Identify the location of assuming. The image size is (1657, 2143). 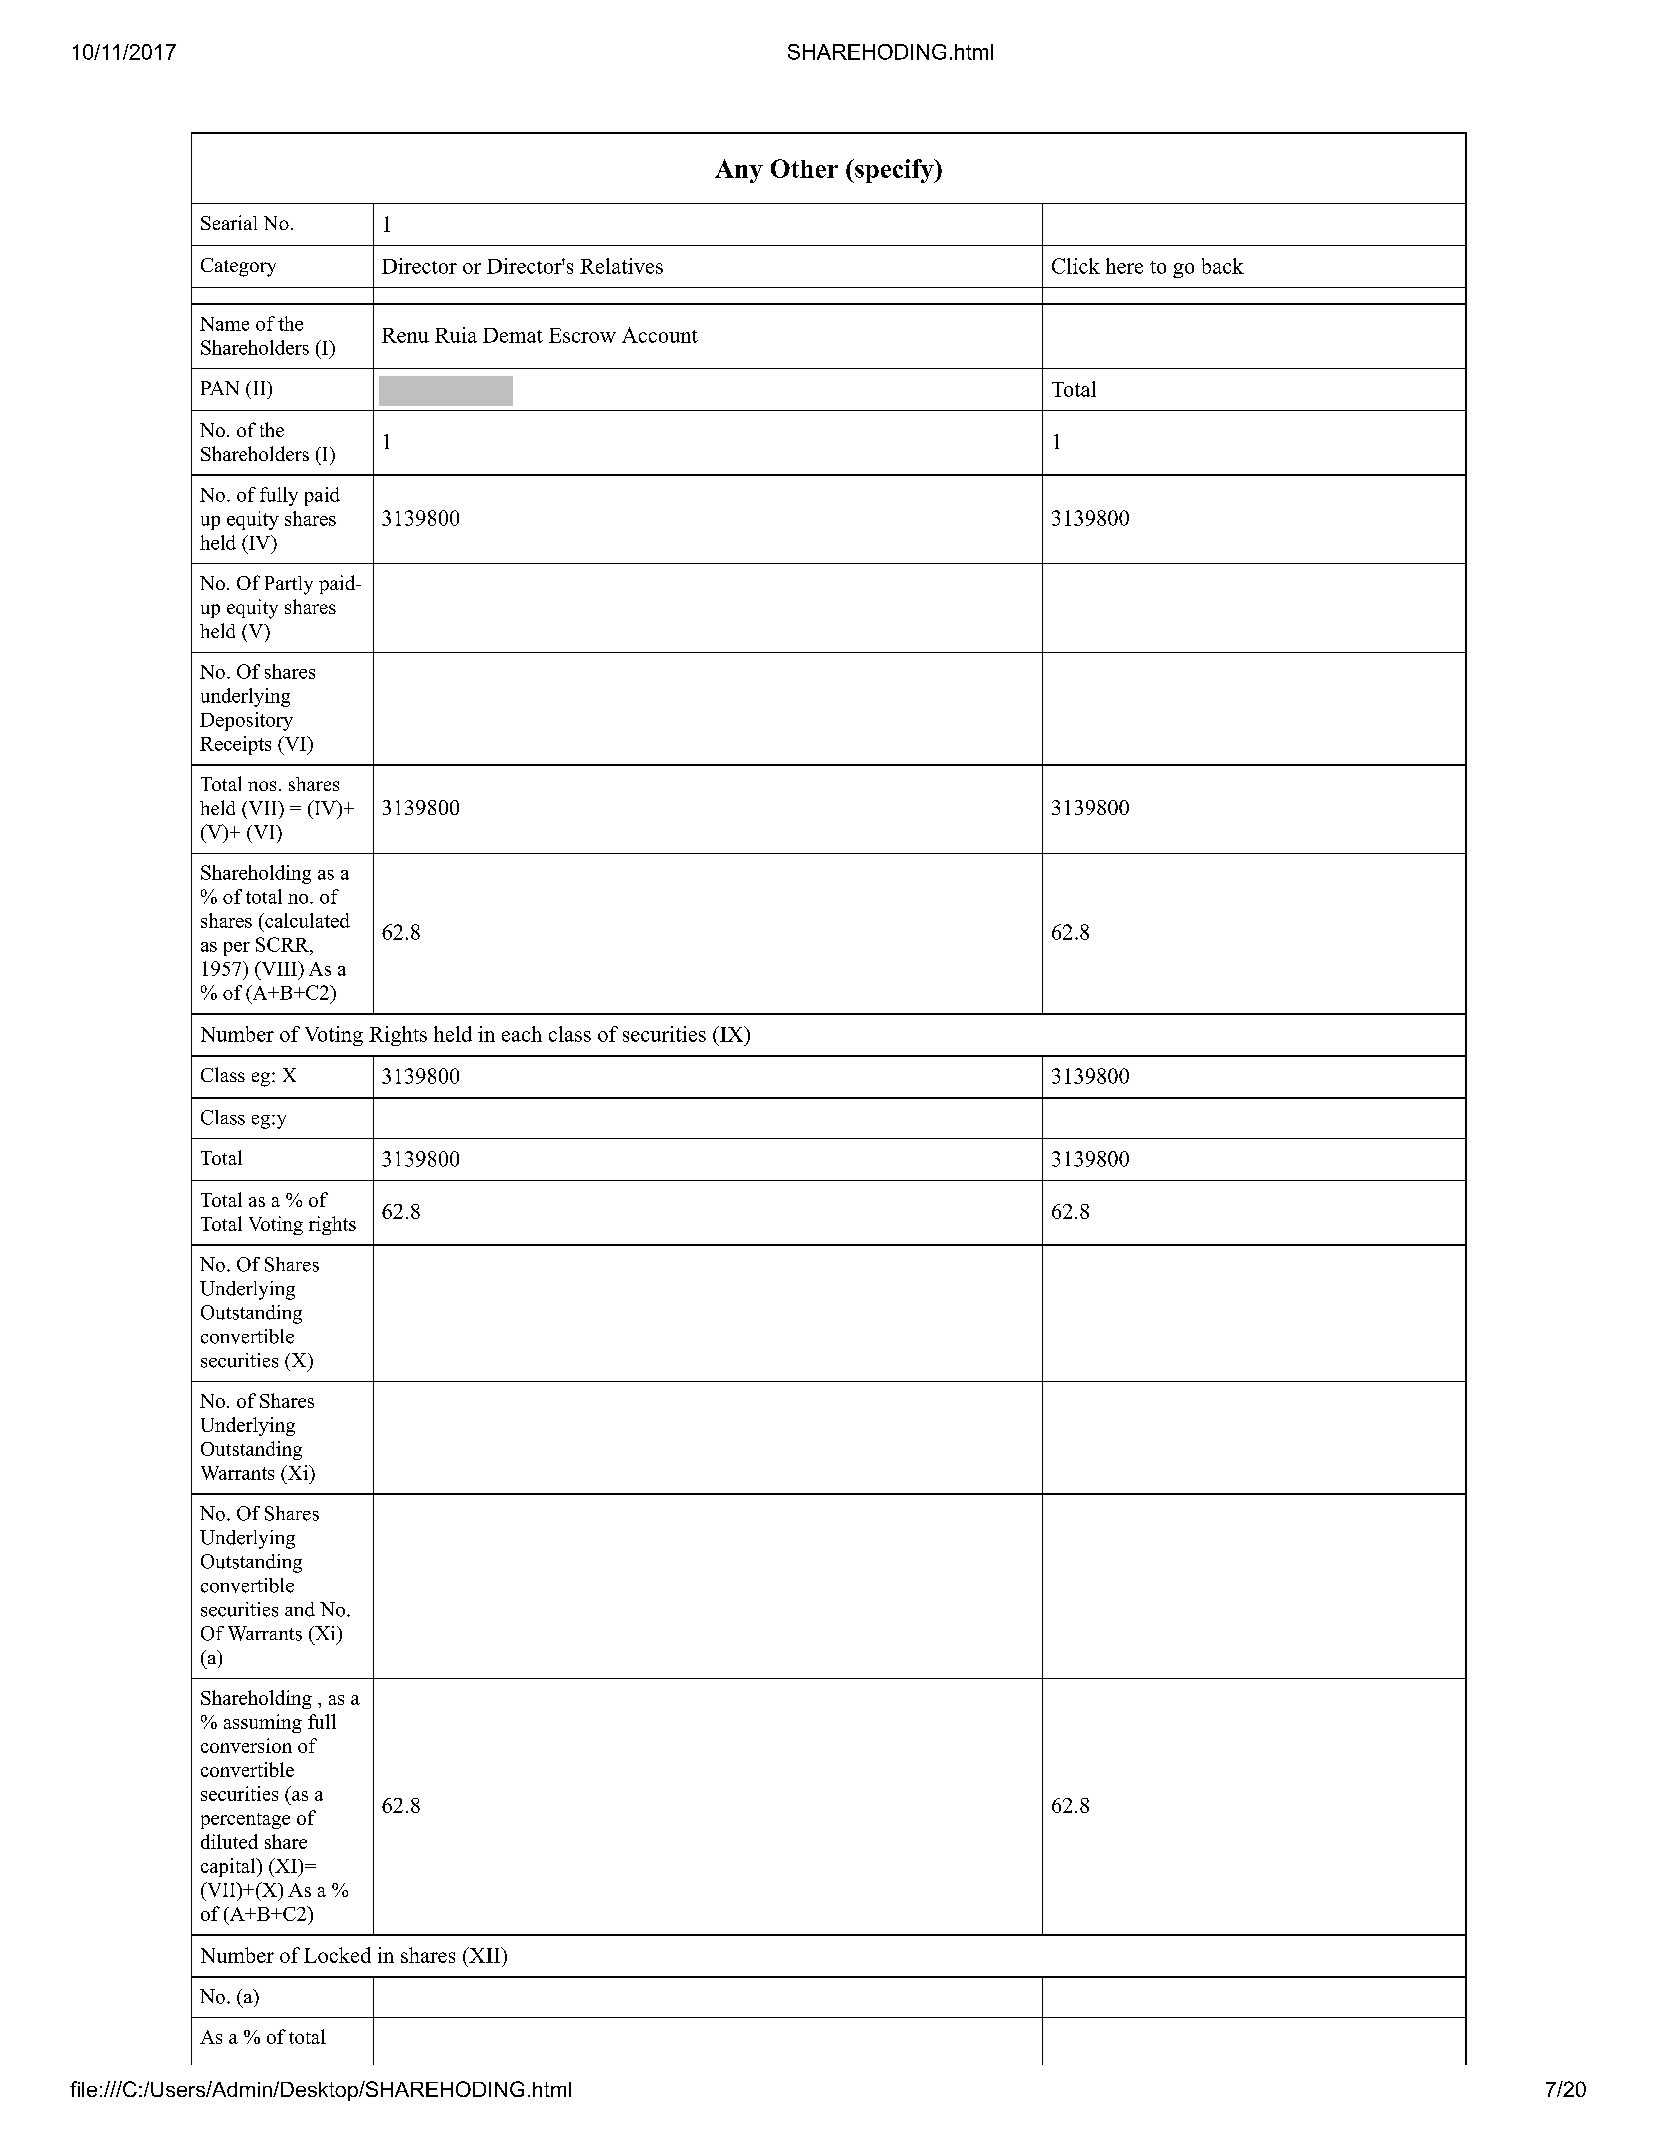
(263, 1723).
